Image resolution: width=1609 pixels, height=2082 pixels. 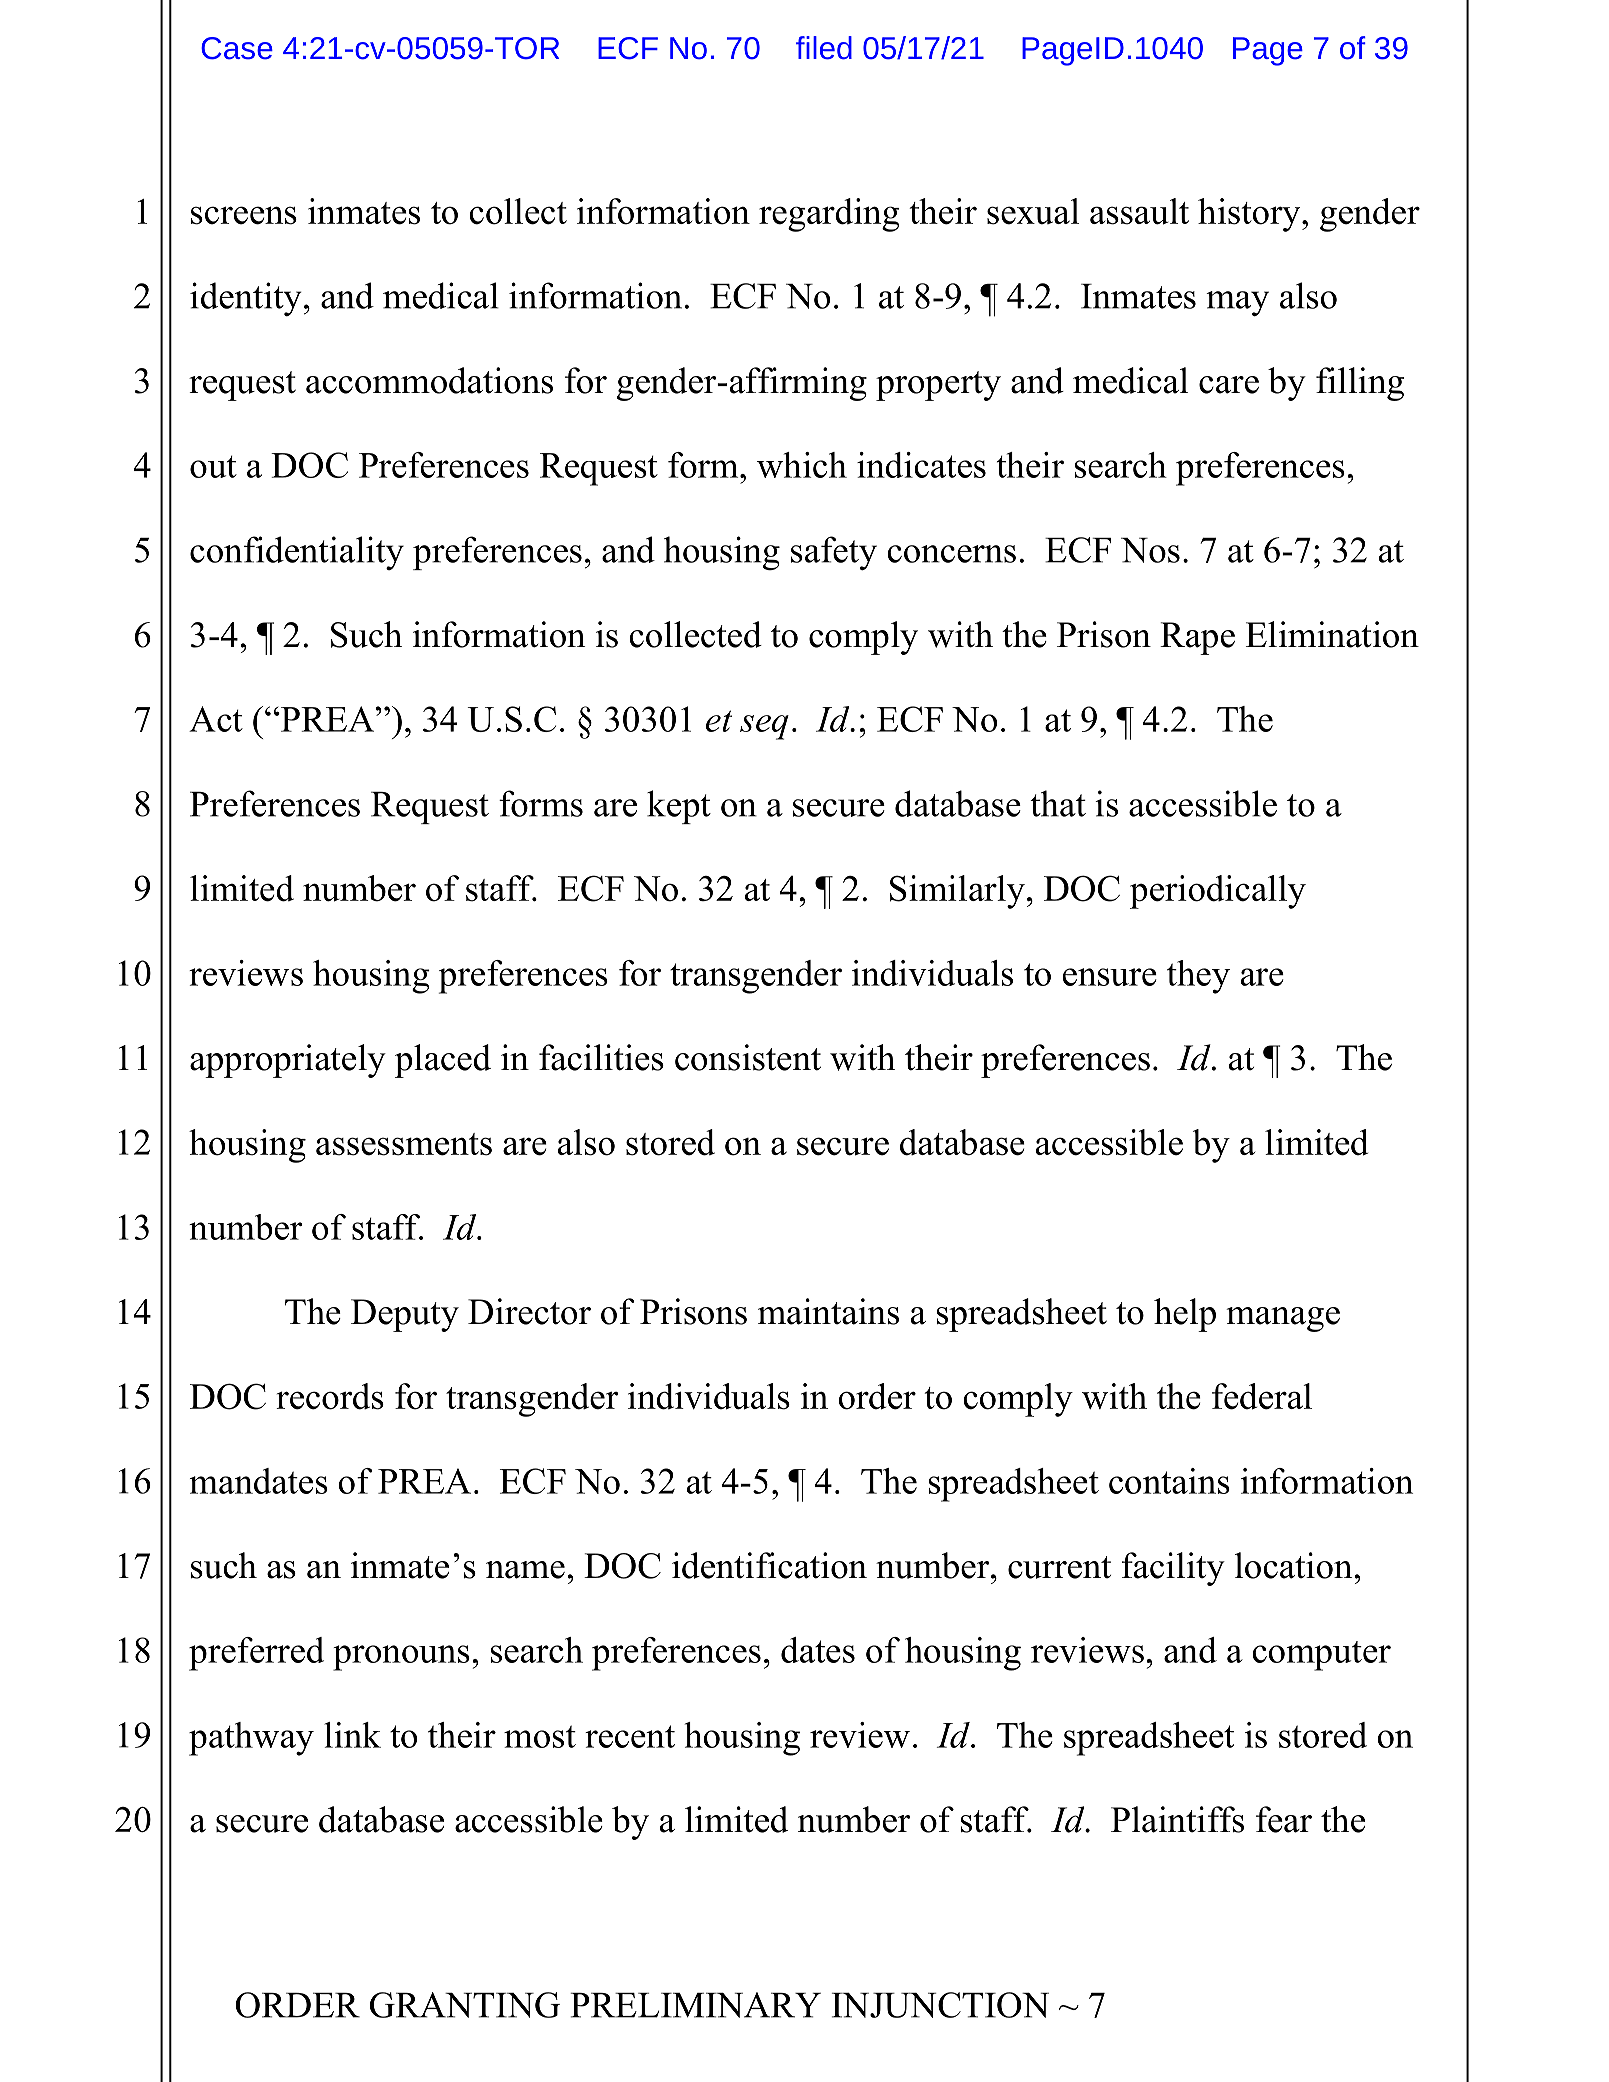 What do you see at coordinates (1250, 215) in the screenshot?
I see `history` at bounding box center [1250, 215].
